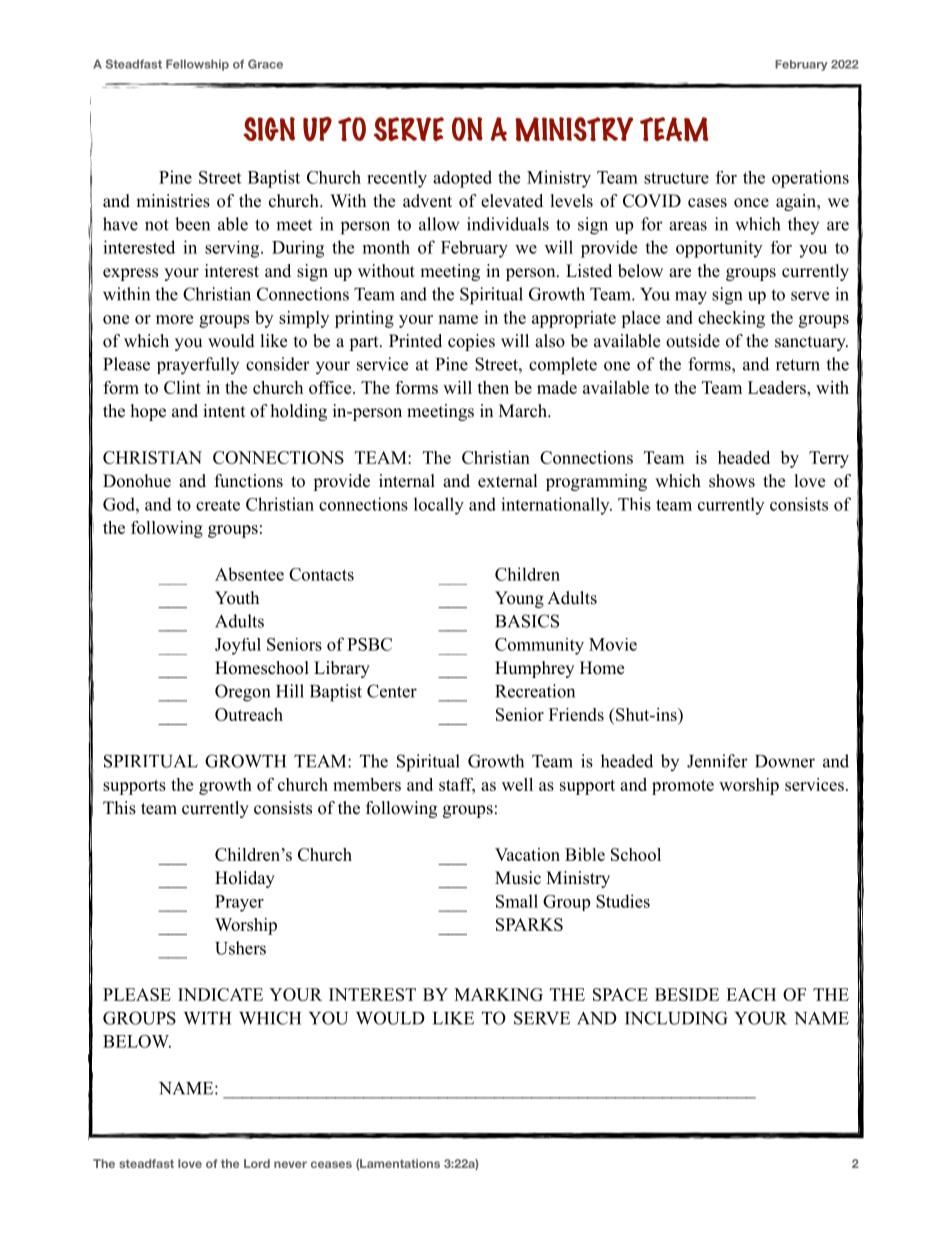 Image resolution: width=952 pixels, height=1233 pixels. What do you see at coordinates (197, 65) in the screenshot?
I see `Fellowship` at bounding box center [197, 65].
